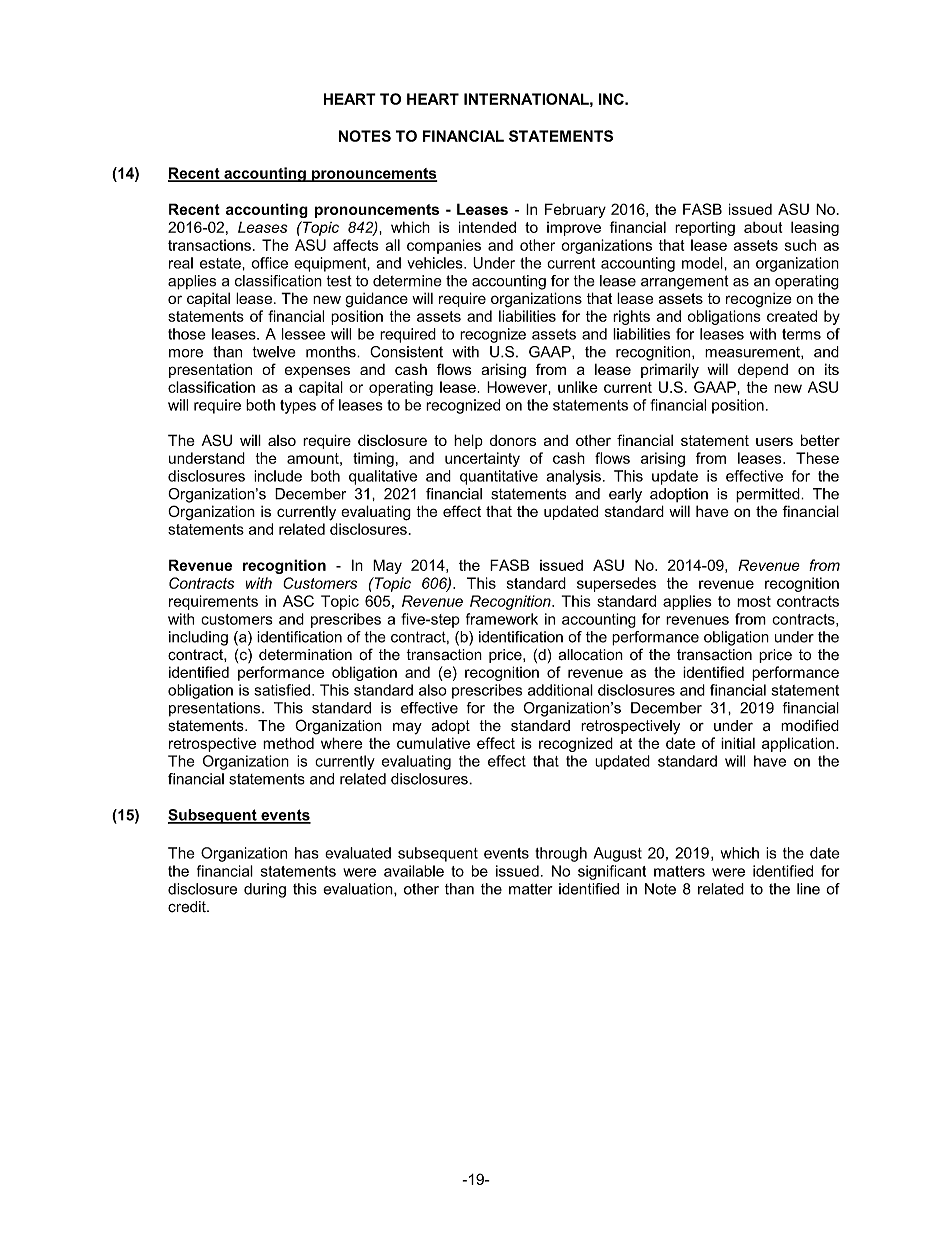 The width and height of the screenshot is (952, 1233). I want to click on cumulative, so click(433, 743).
